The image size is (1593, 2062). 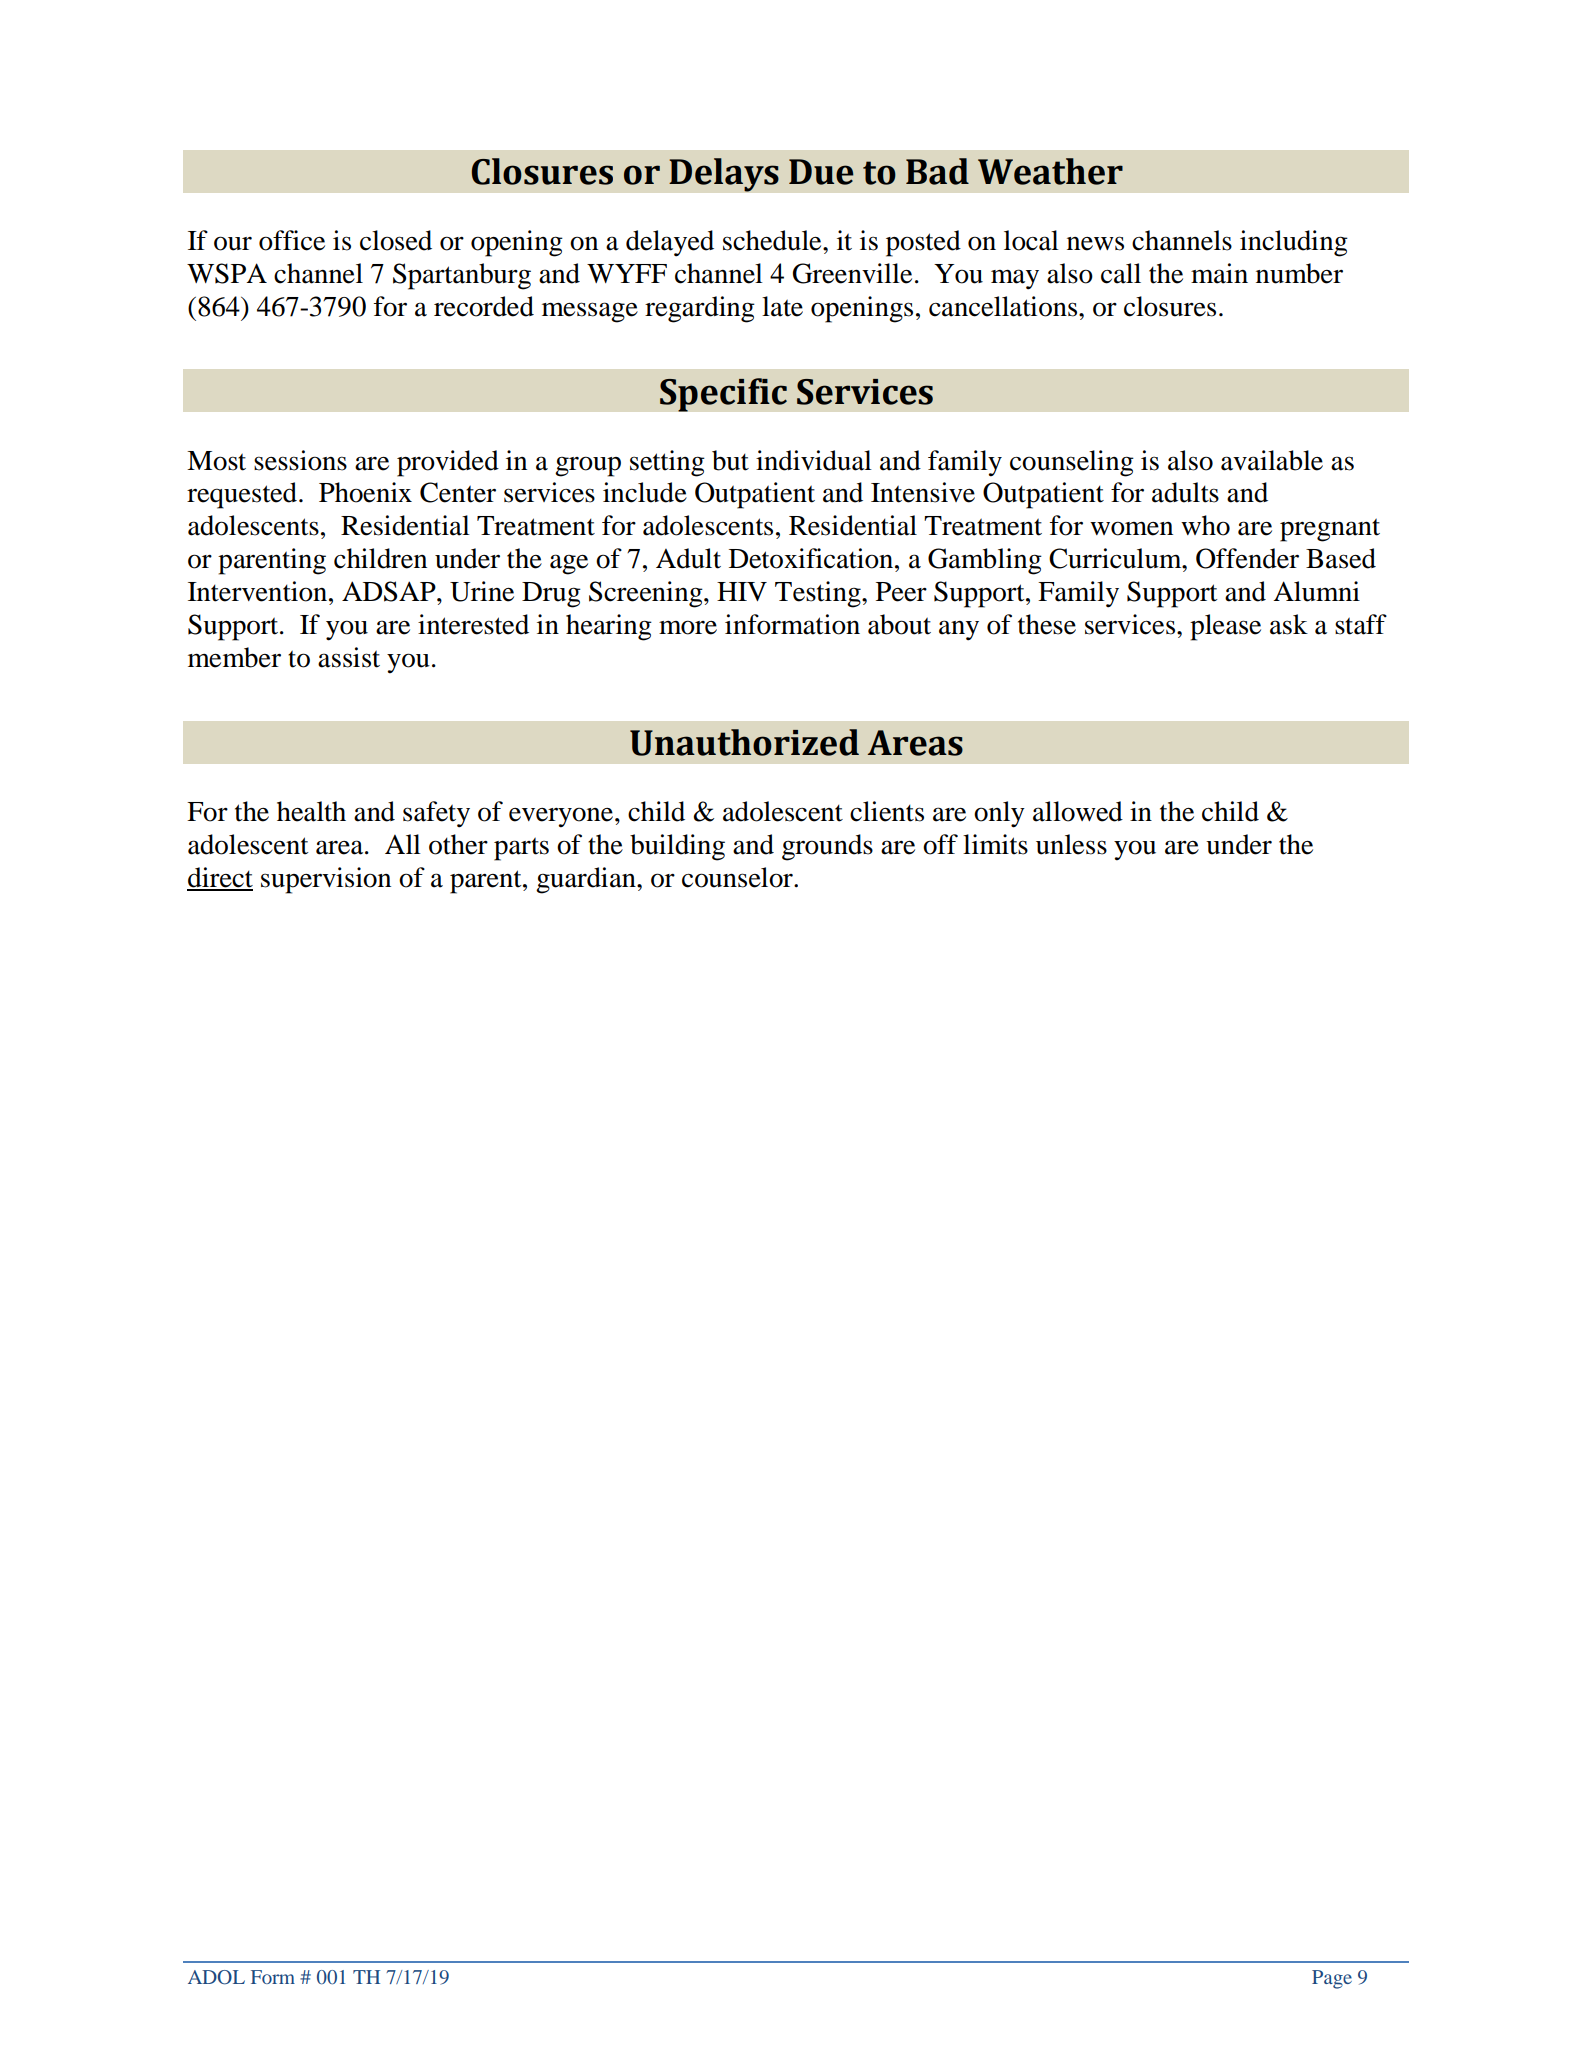 What do you see at coordinates (1332, 1979) in the screenshot?
I see `Page` at bounding box center [1332, 1979].
